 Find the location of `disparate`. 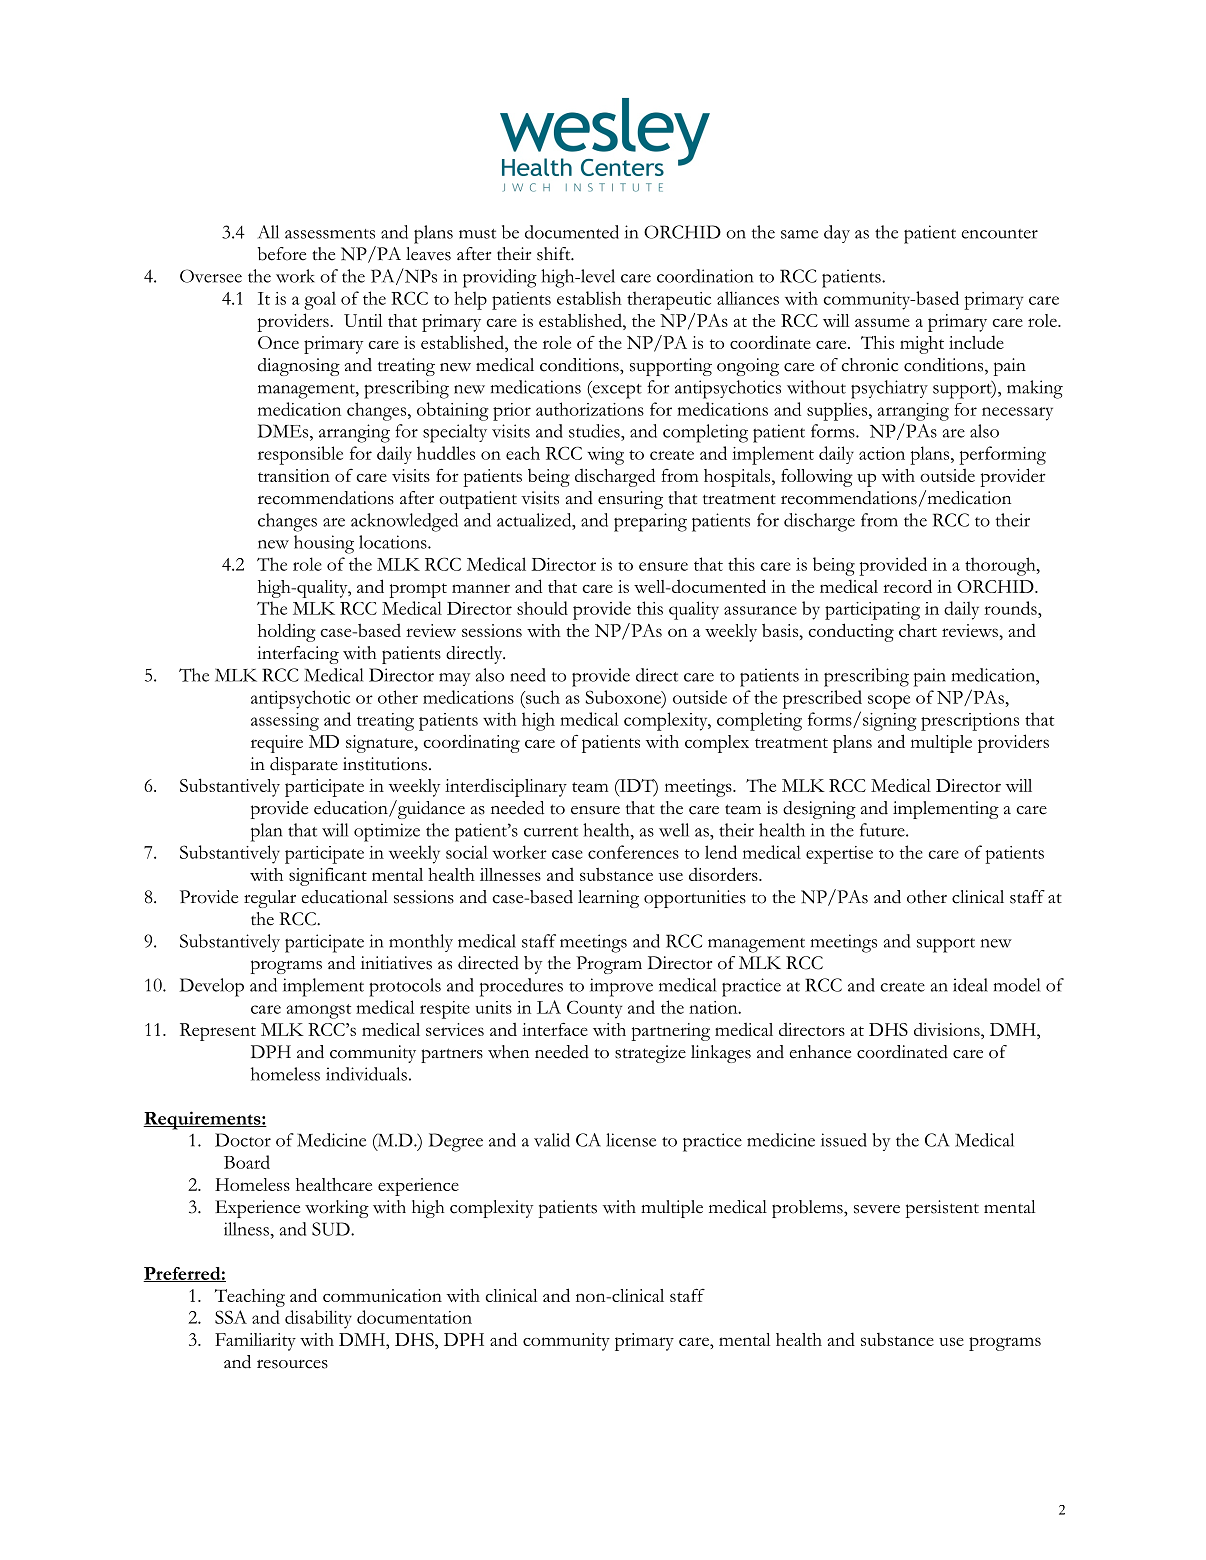

disparate is located at coordinates (304, 766).
